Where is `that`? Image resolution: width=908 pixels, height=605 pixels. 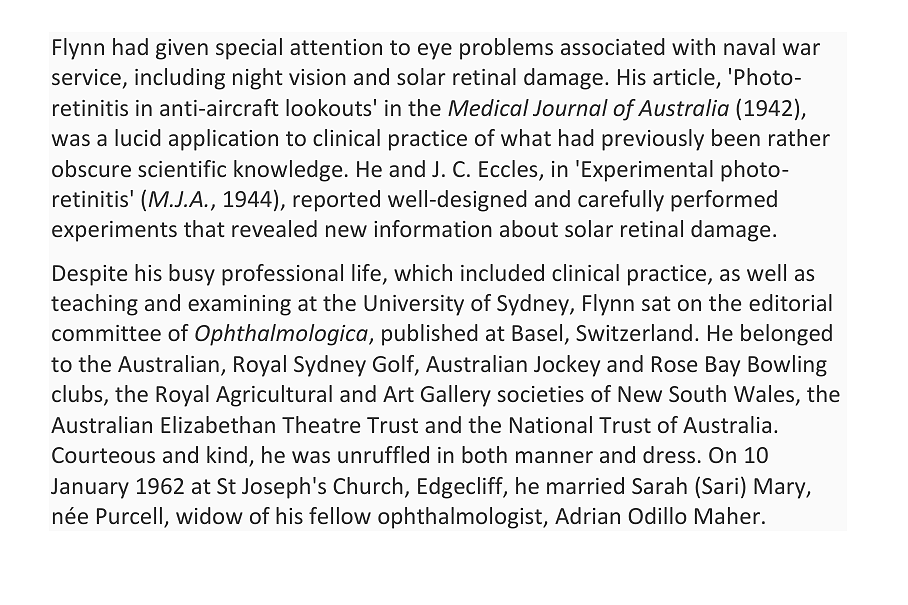
that is located at coordinates (204, 228).
